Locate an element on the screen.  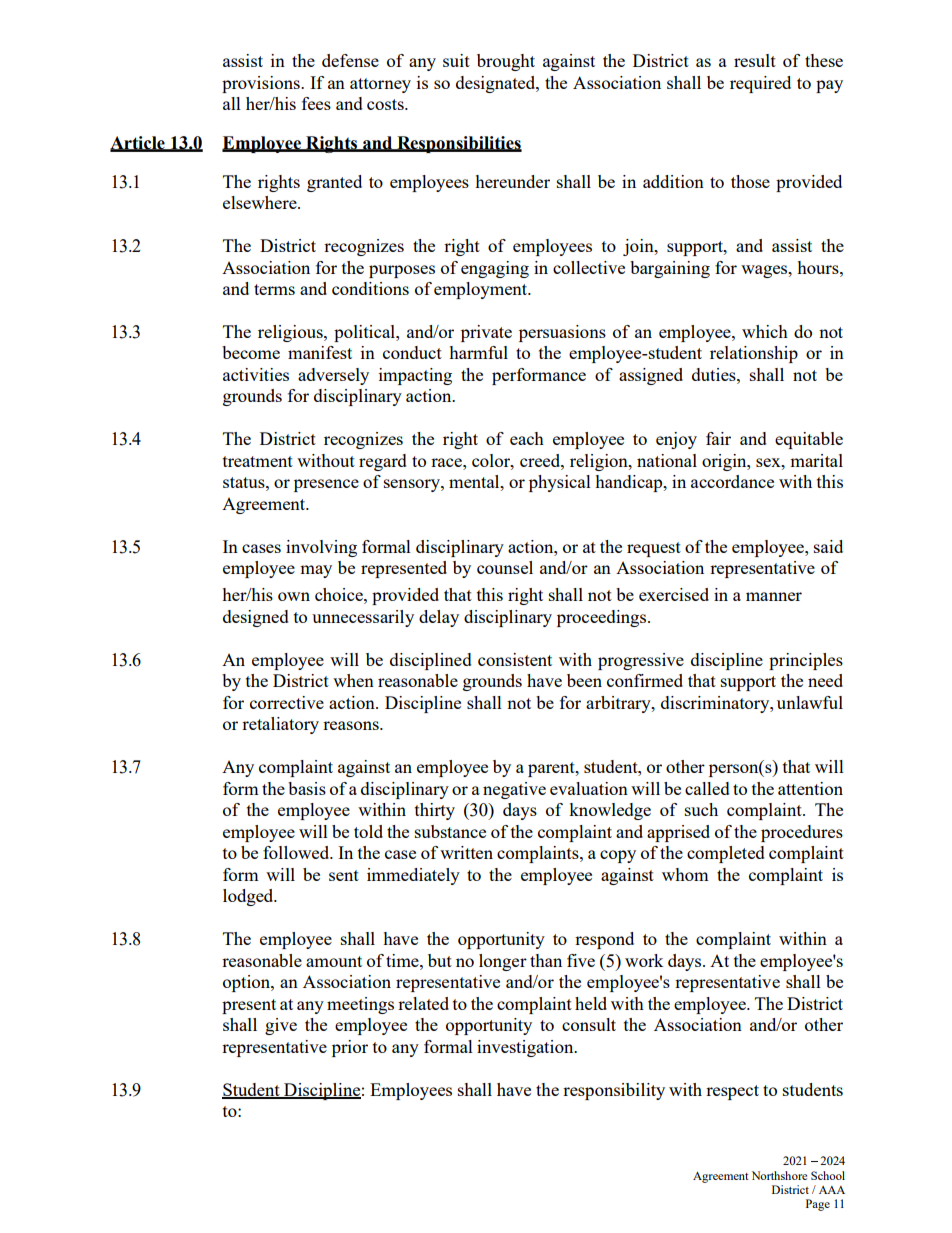
consistent is located at coordinates (515, 659).
